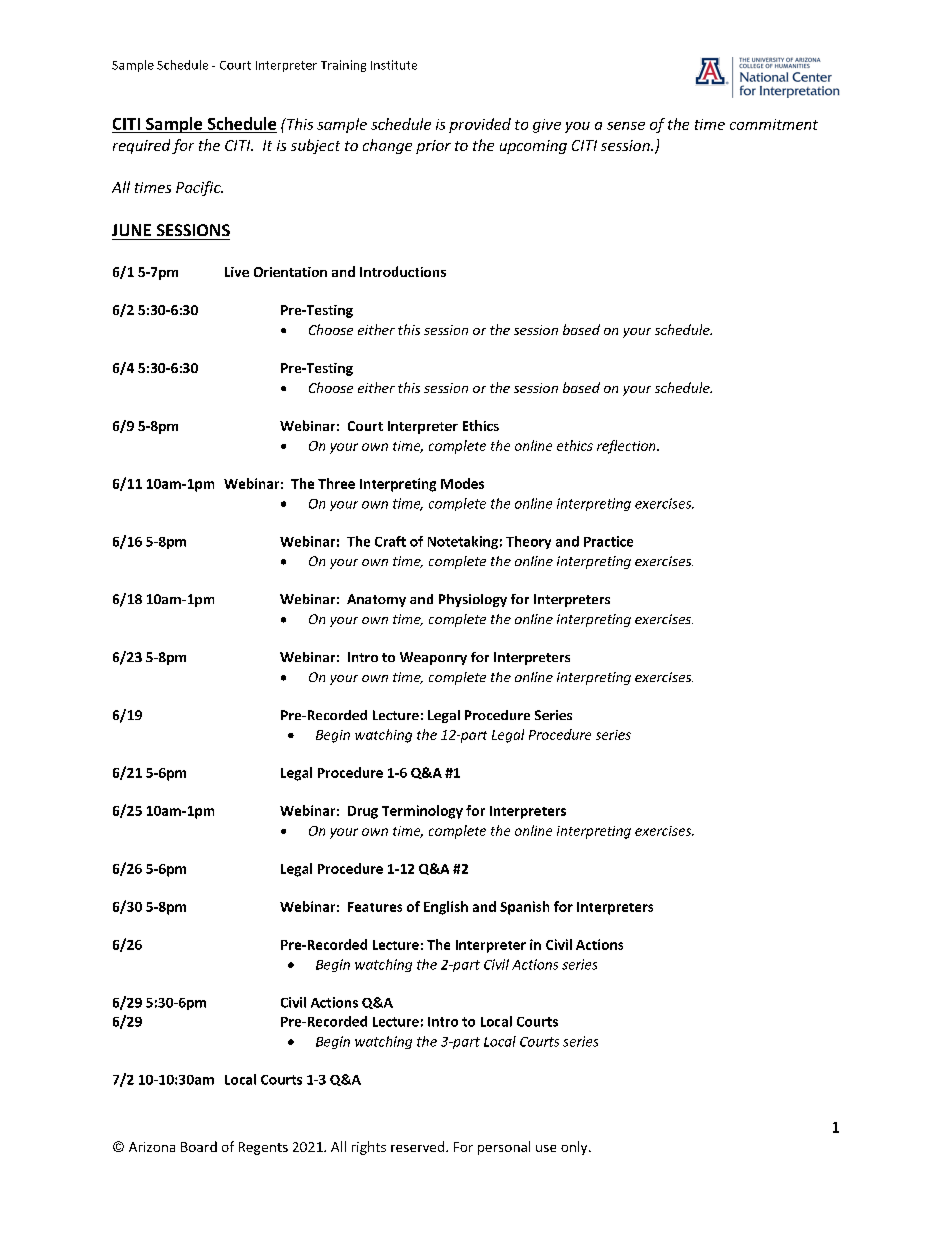 This image has height=1233, width=952. I want to click on Board, so click(199, 1146).
